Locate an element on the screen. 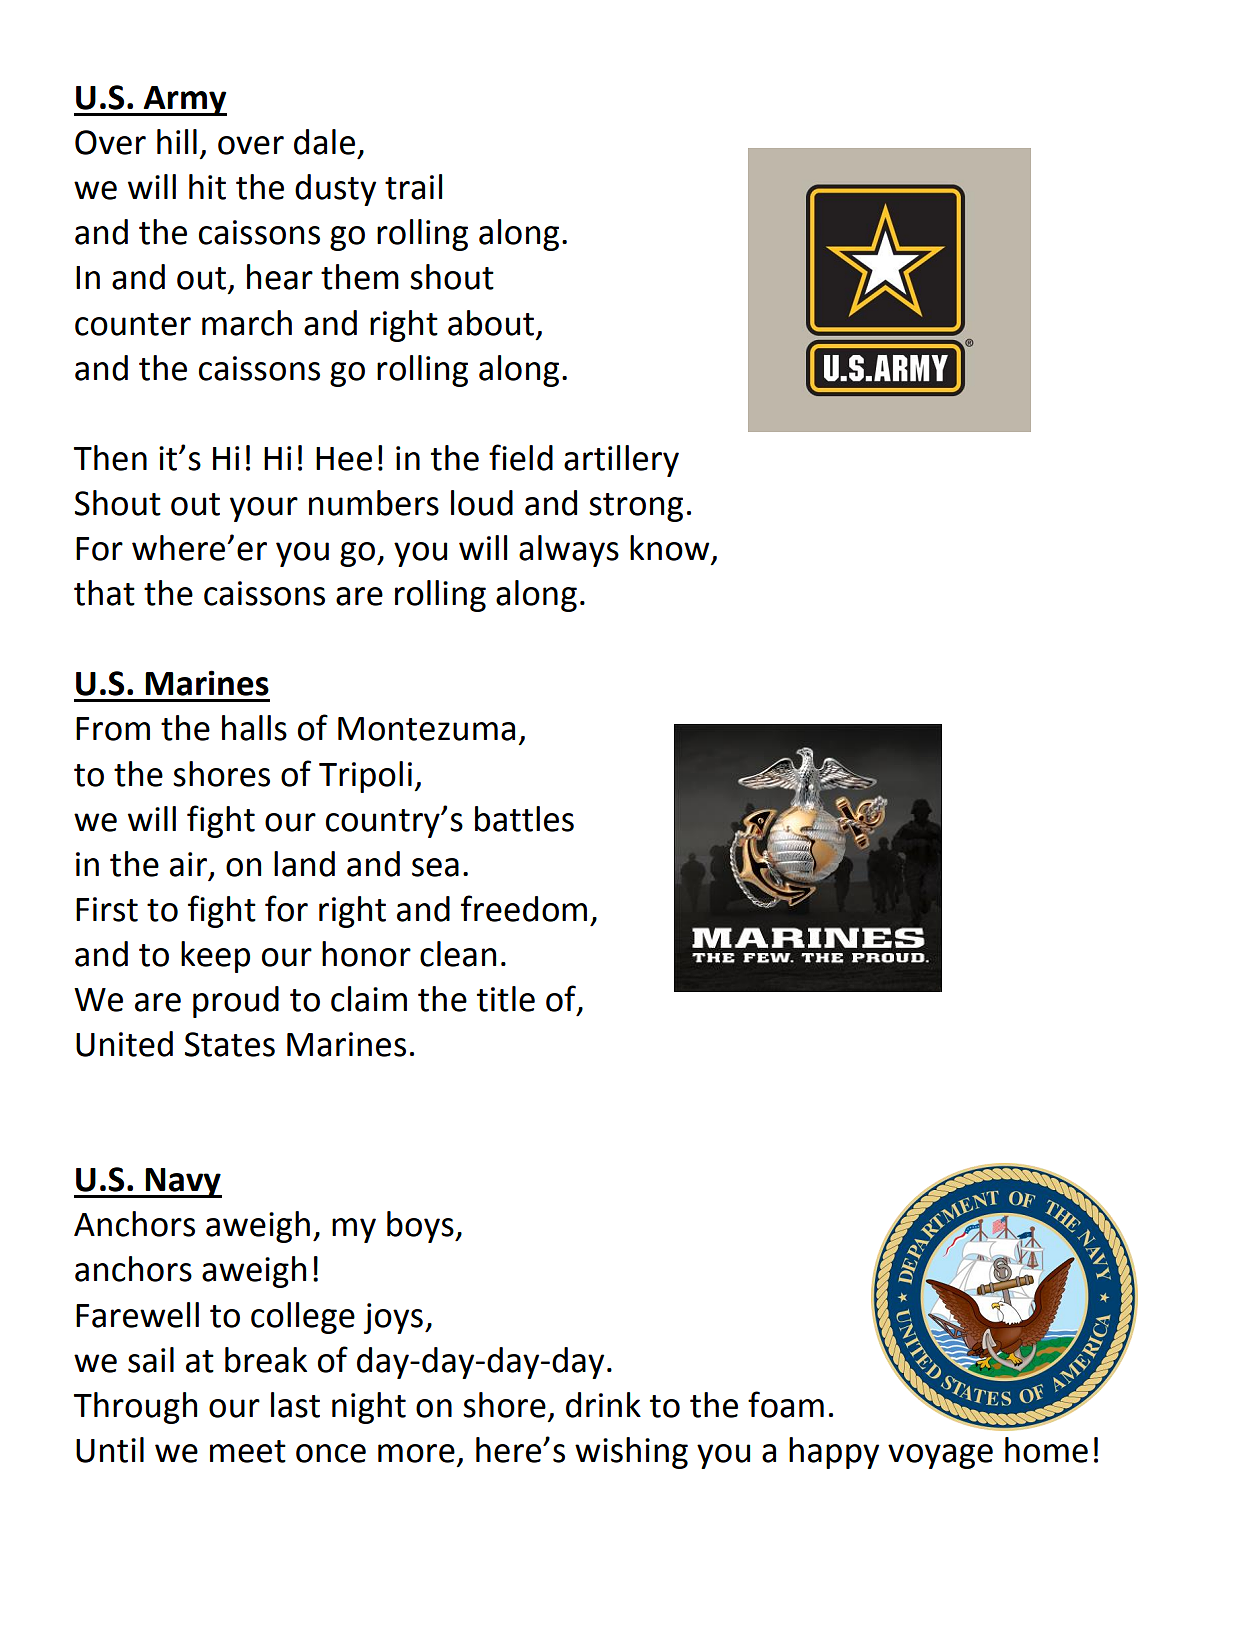 The height and width of the screenshot is (1625, 1256). States is located at coordinates (230, 1044).
